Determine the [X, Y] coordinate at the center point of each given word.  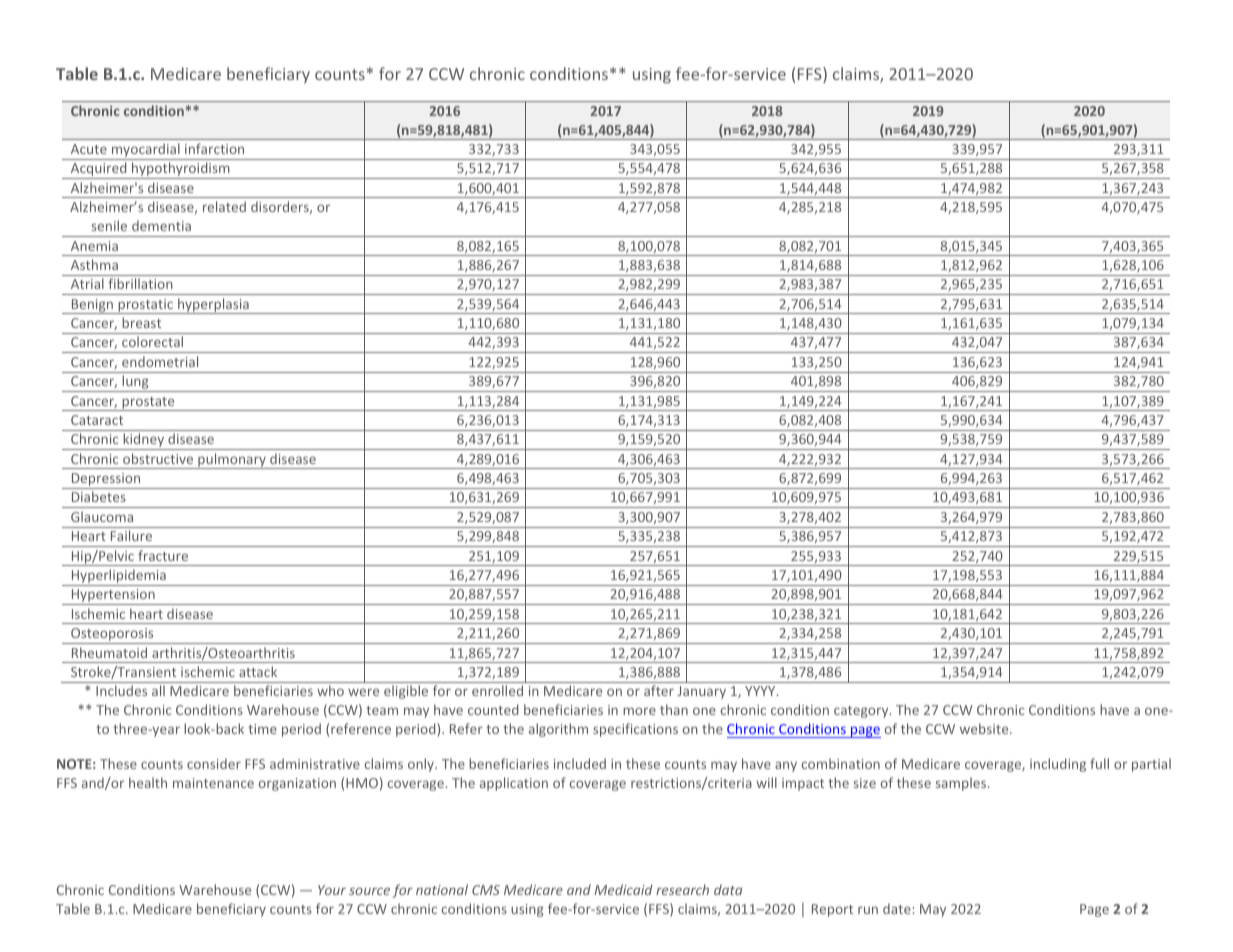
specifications [635, 730]
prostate [148, 404]
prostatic [145, 306]
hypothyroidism [181, 170]
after [659, 690]
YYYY [761, 691]
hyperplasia [213, 306]
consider [214, 763]
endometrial [160, 361]
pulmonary [232, 461]
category [862, 712]
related [224, 206]
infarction [214, 148]
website [985, 728]
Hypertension [113, 597]
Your [332, 890]
